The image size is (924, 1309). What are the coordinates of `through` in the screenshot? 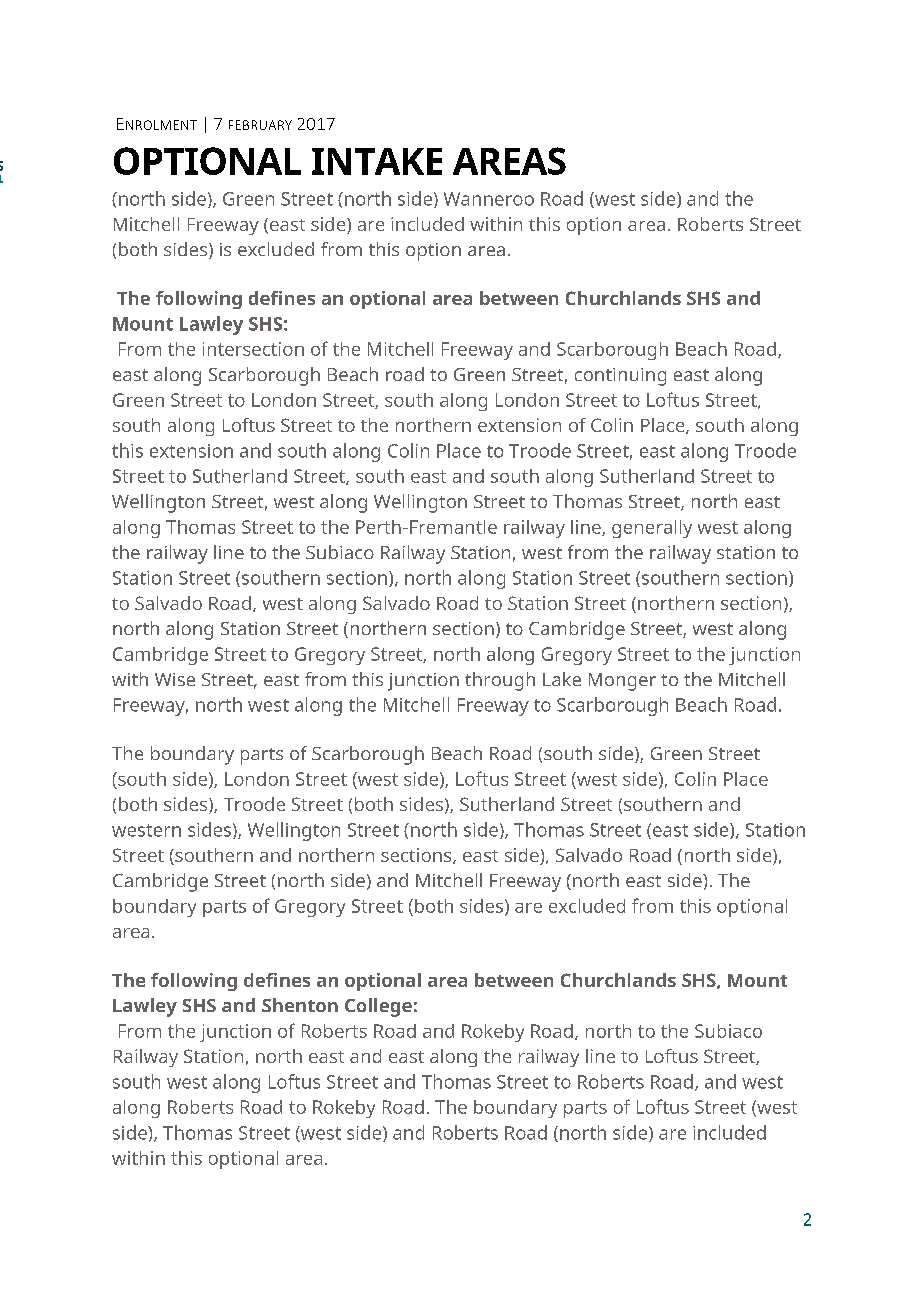 It's located at (500, 681).
